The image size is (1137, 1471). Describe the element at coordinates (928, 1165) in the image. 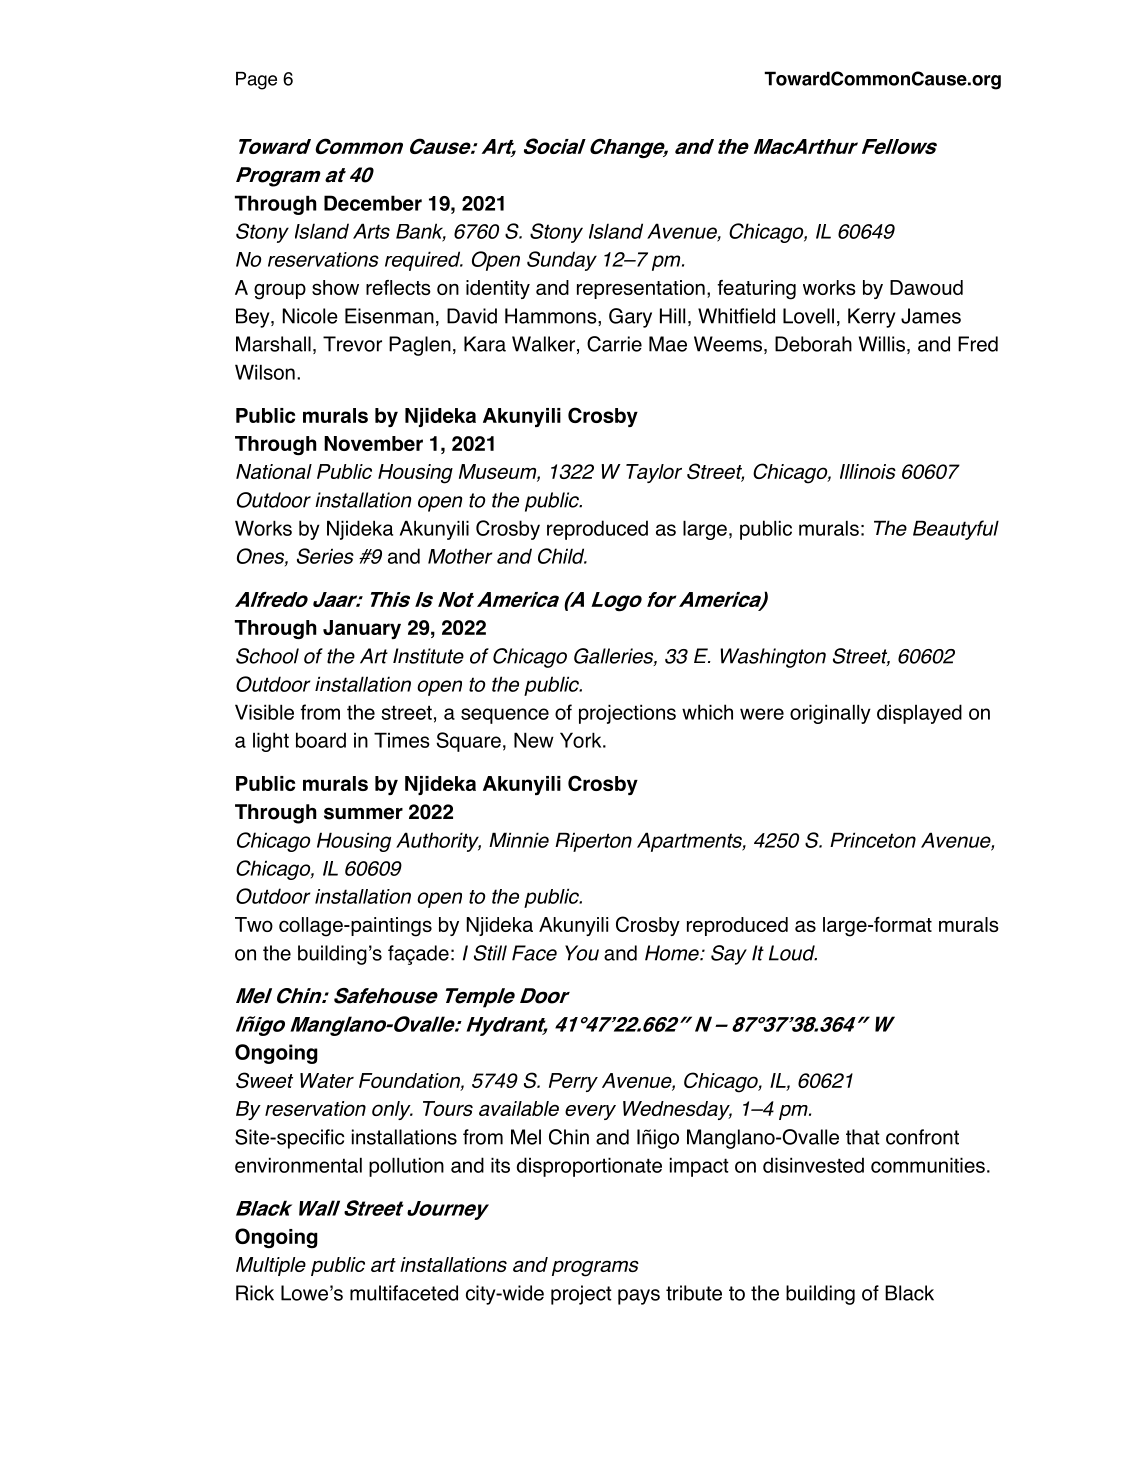

I see `communities` at that location.
